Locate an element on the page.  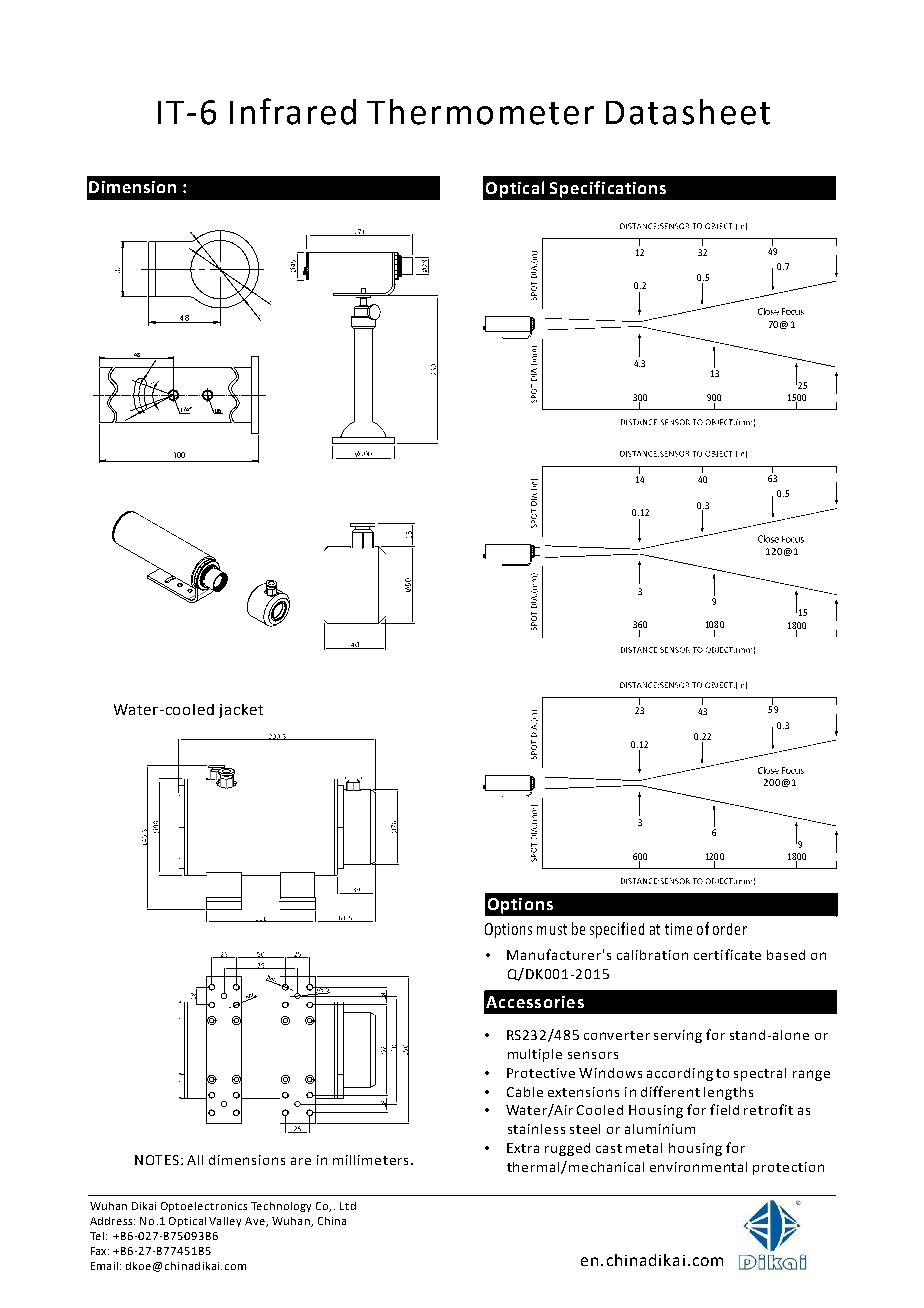
Ltd is located at coordinates (348, 1206).
